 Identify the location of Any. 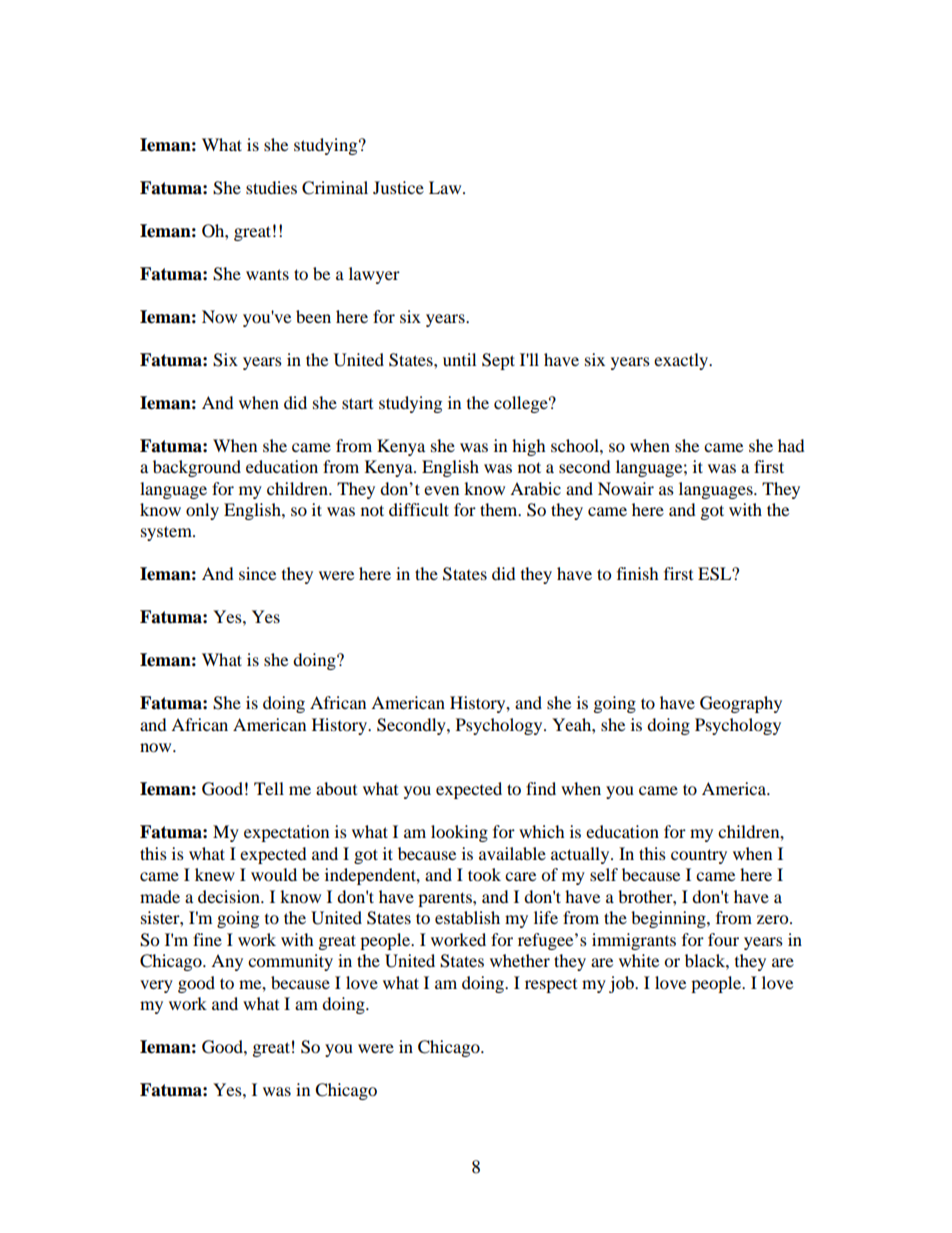
(227, 962).
